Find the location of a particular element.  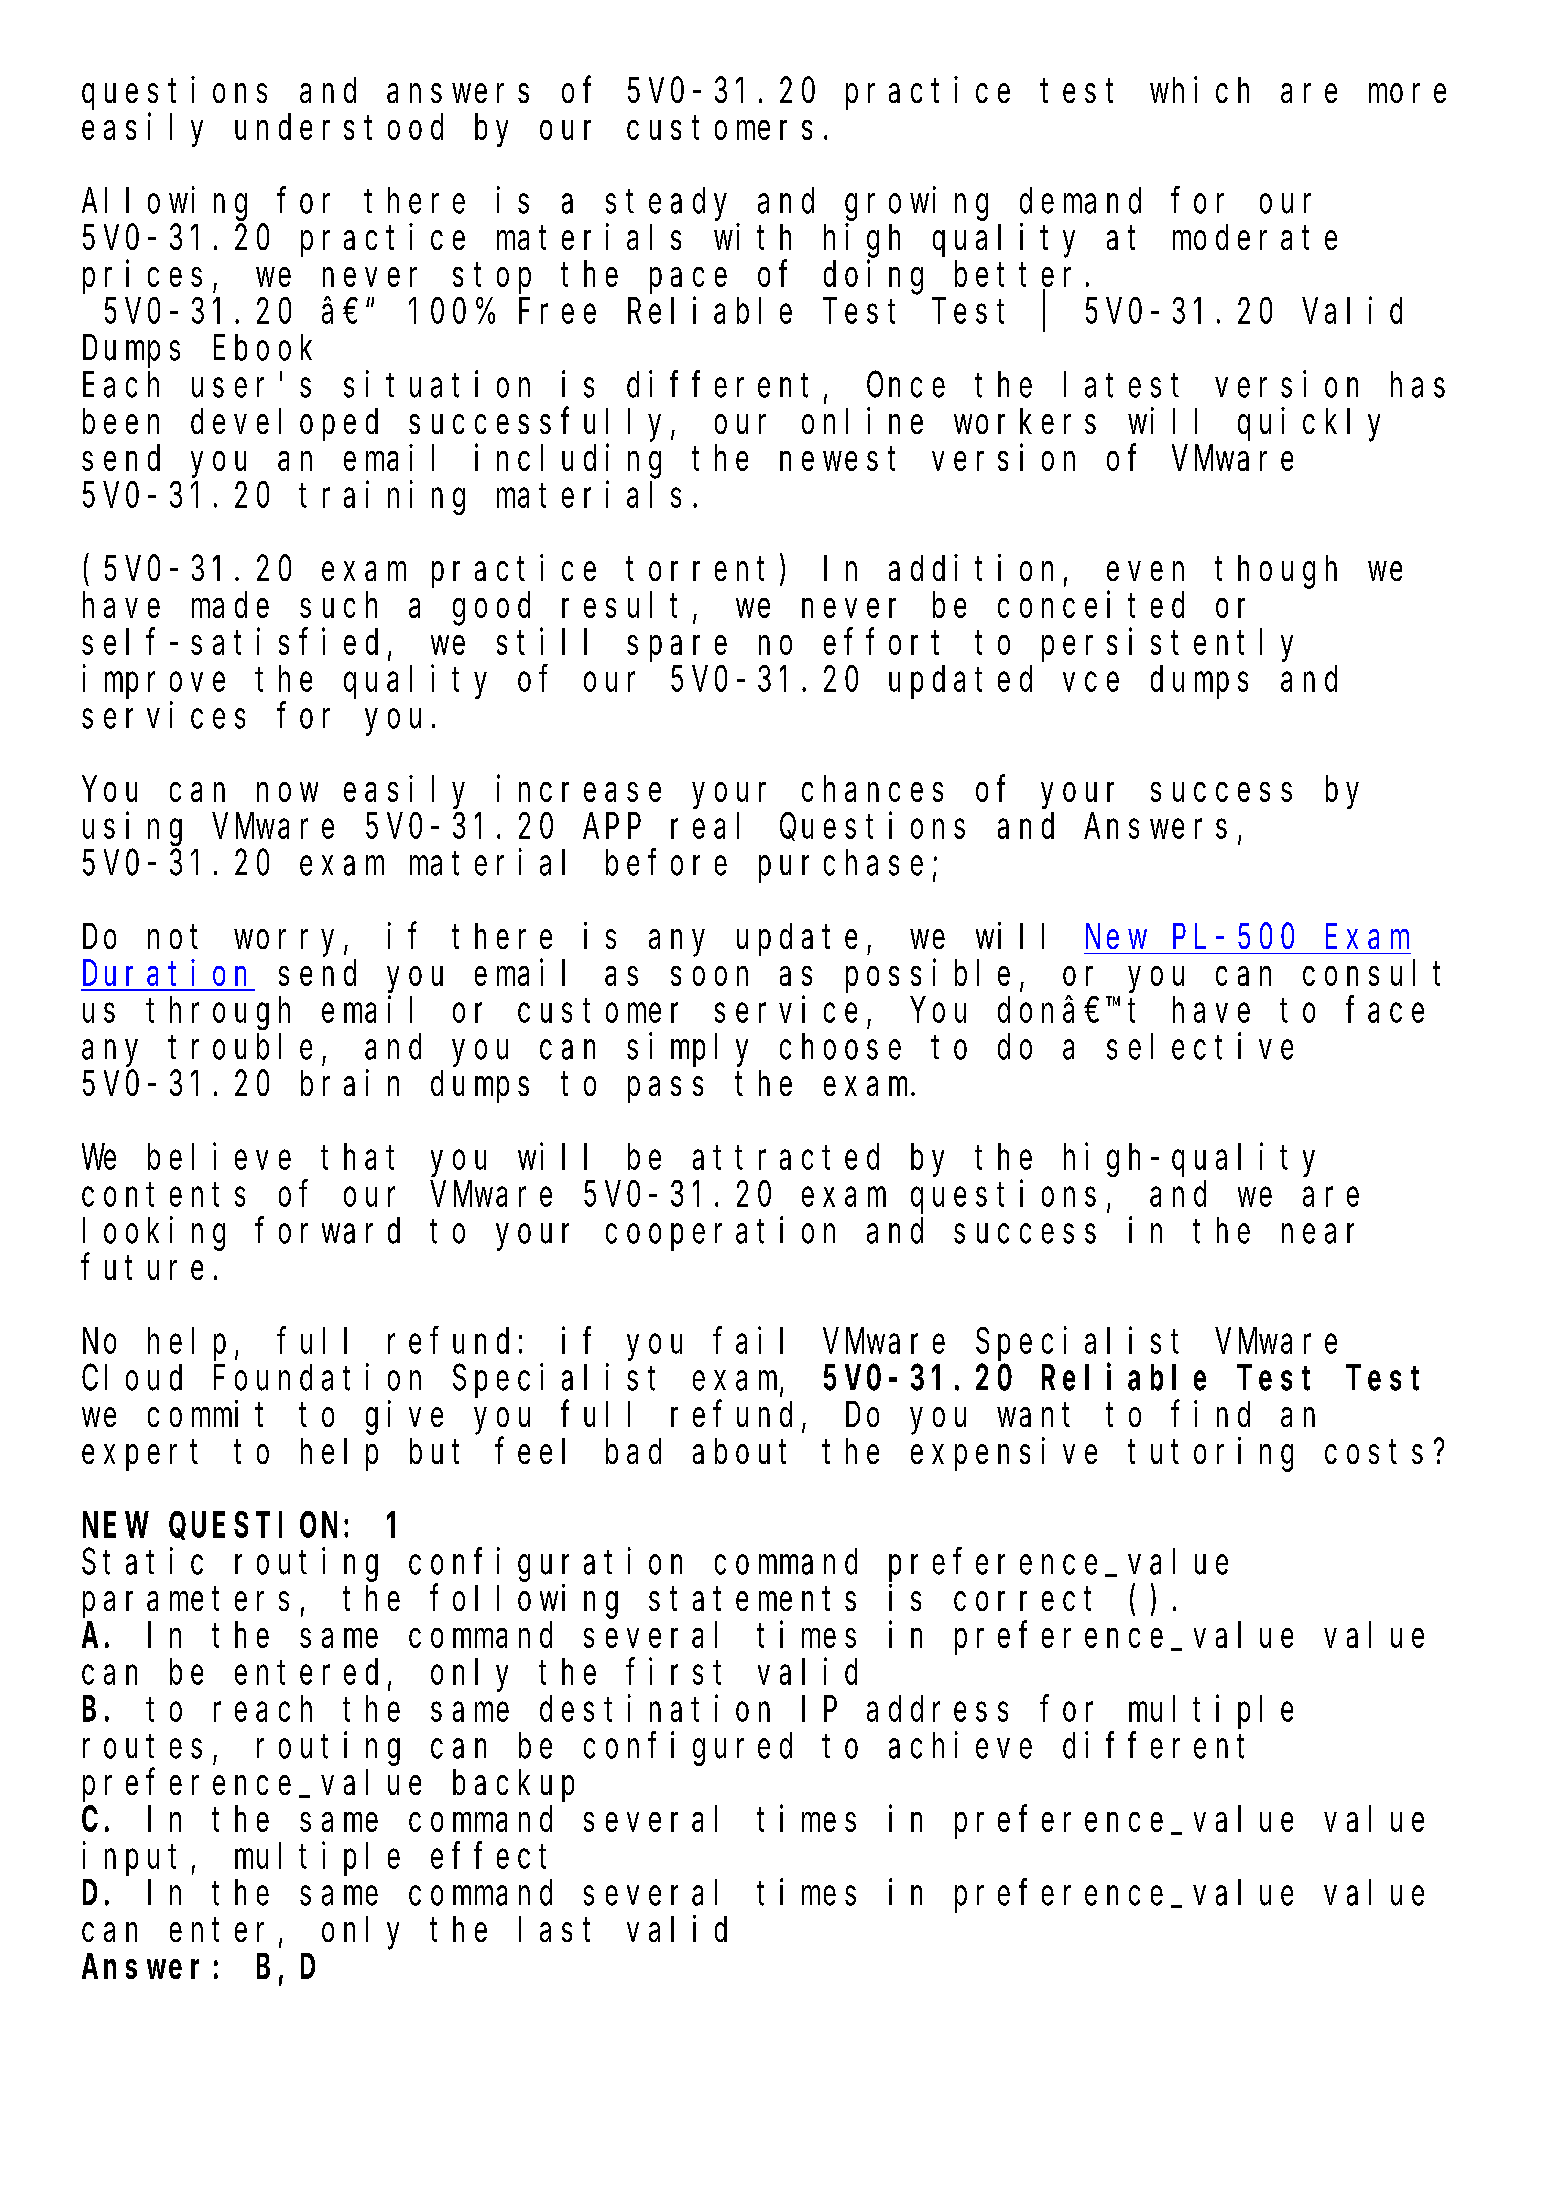

which is located at coordinates (1199, 90).
